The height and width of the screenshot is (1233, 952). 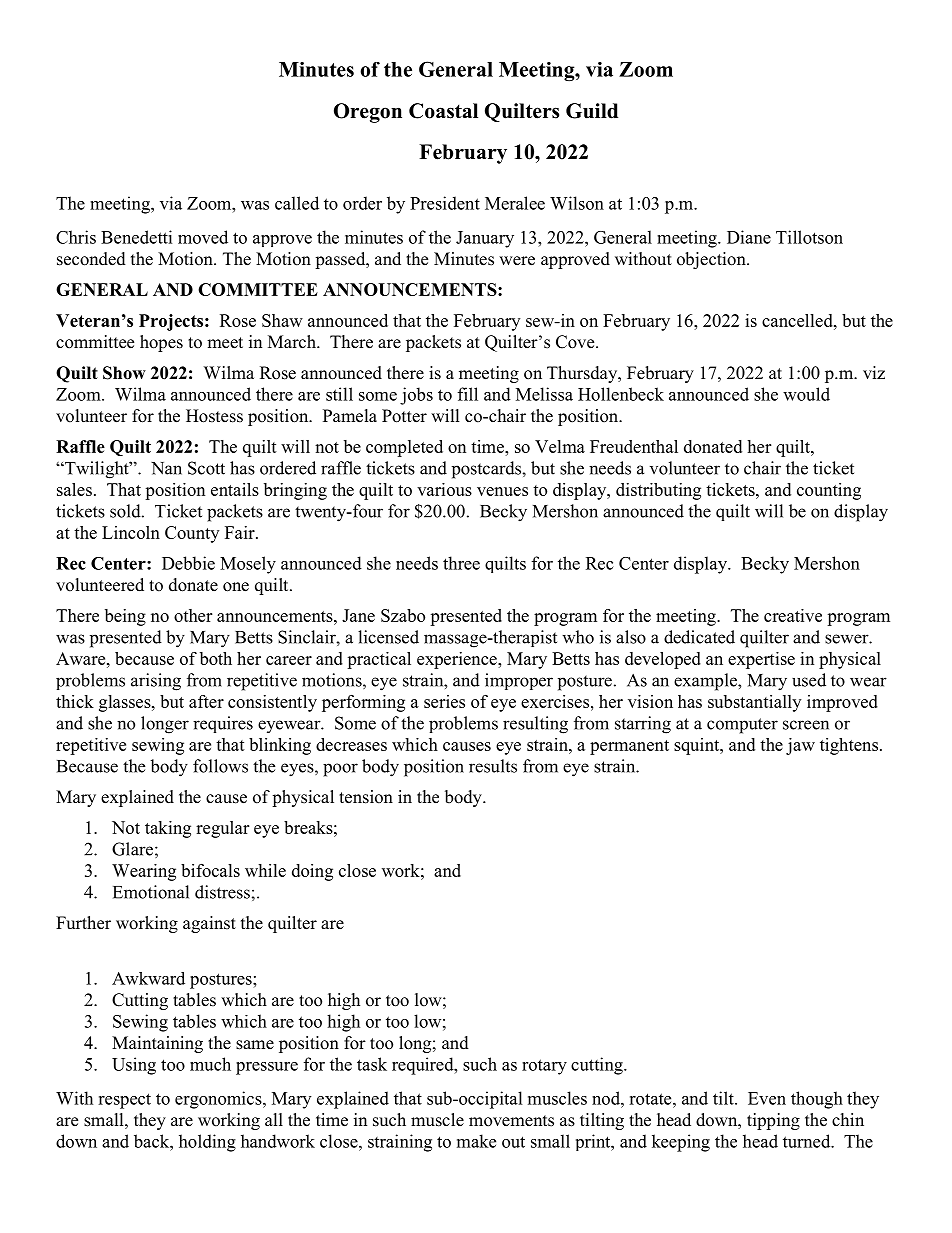 What do you see at coordinates (443, 111) in the screenshot?
I see `Coastal` at bounding box center [443, 111].
